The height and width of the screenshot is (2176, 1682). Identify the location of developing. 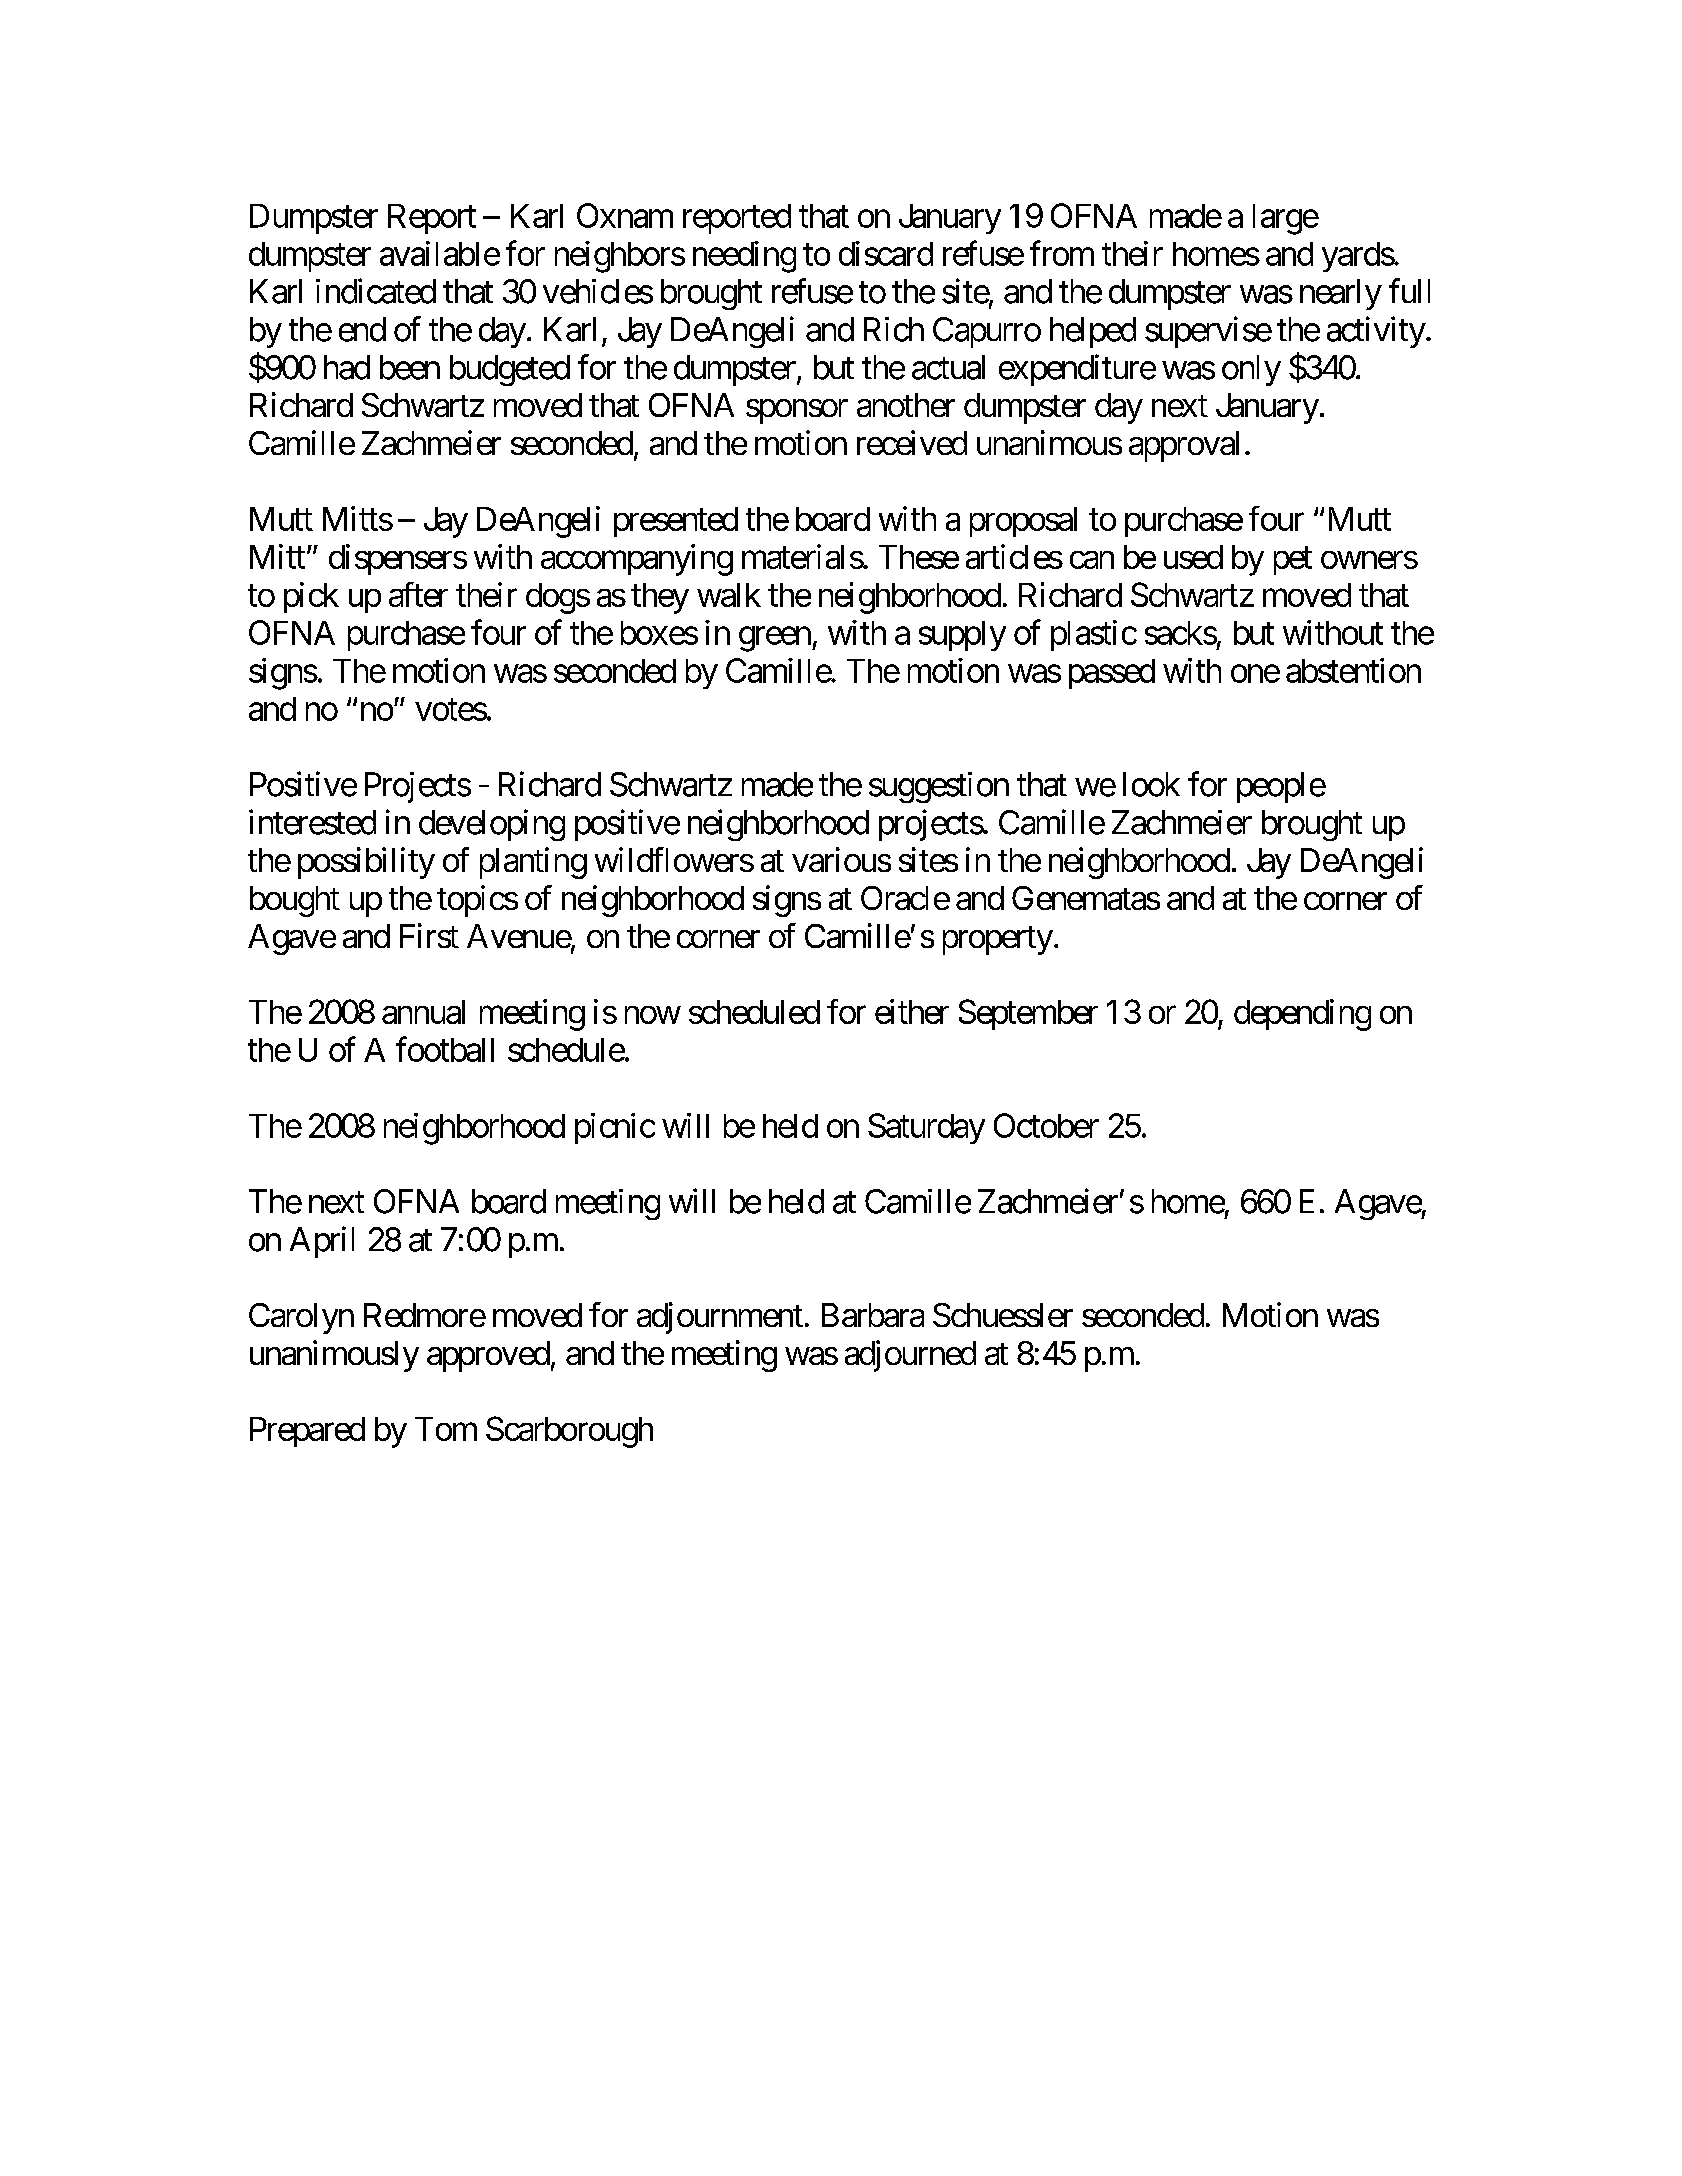
(492, 825).
